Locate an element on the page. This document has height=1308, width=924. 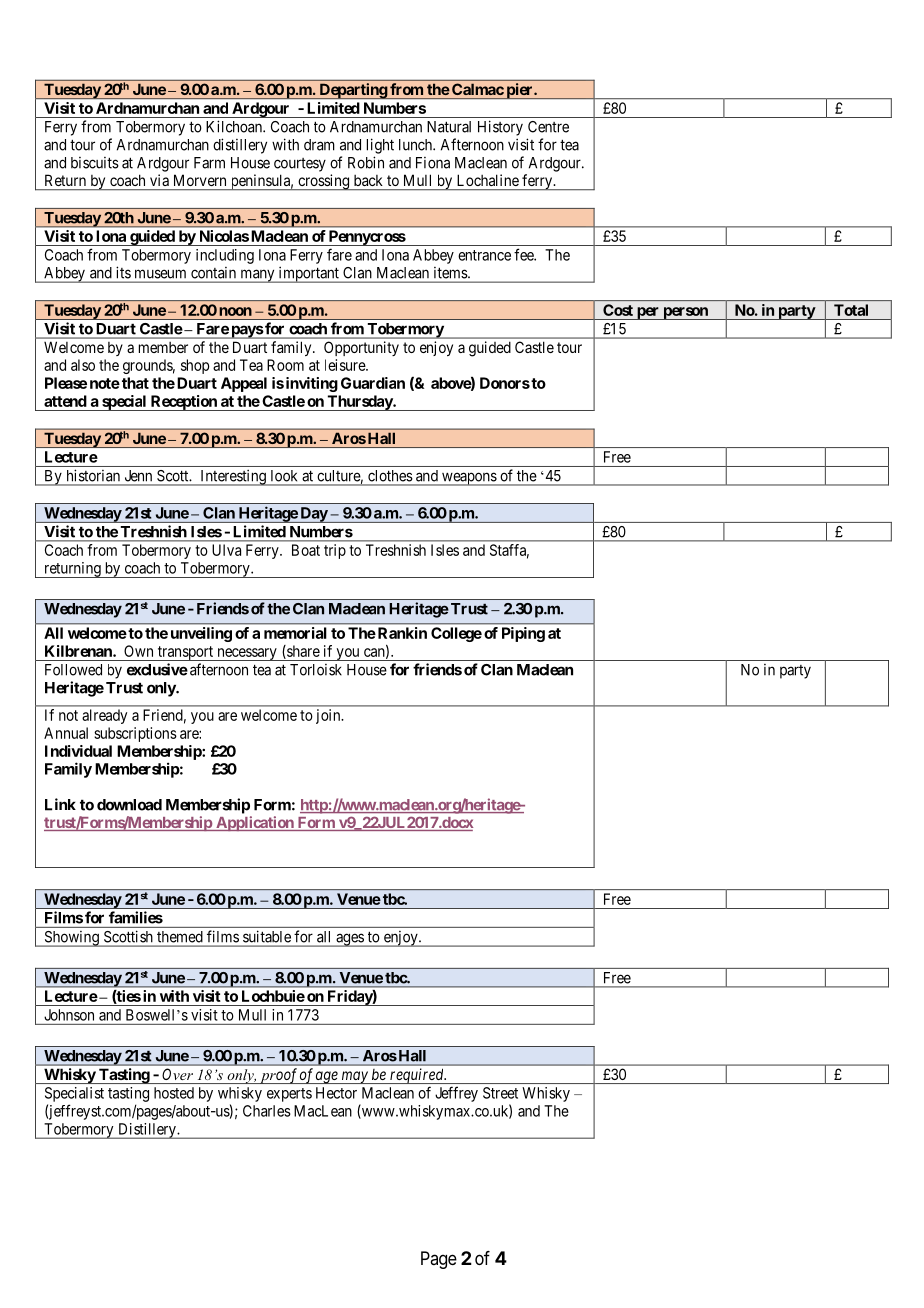
lunch is located at coordinates (416, 145).
